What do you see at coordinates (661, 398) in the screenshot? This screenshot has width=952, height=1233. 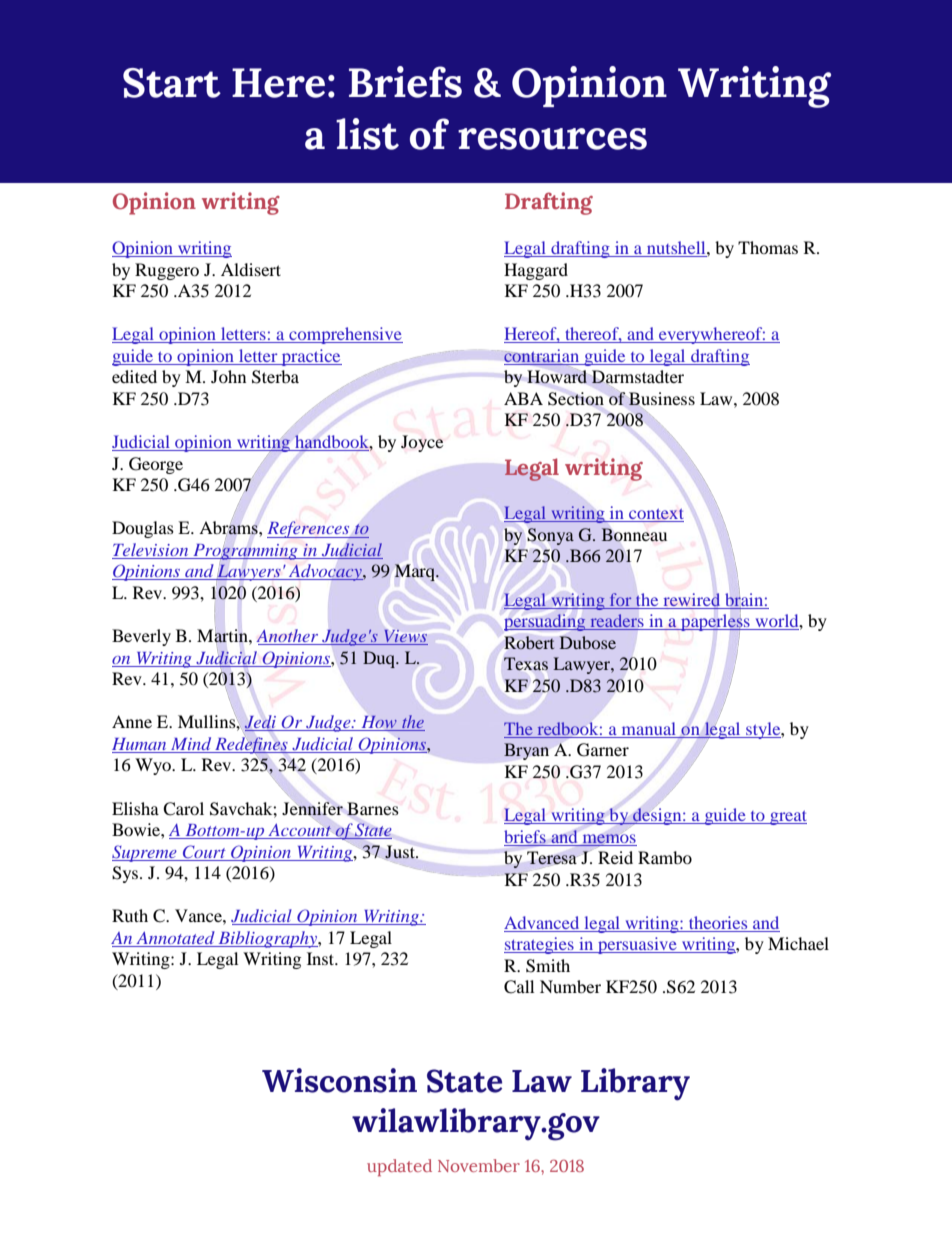 I see `Business` at bounding box center [661, 398].
